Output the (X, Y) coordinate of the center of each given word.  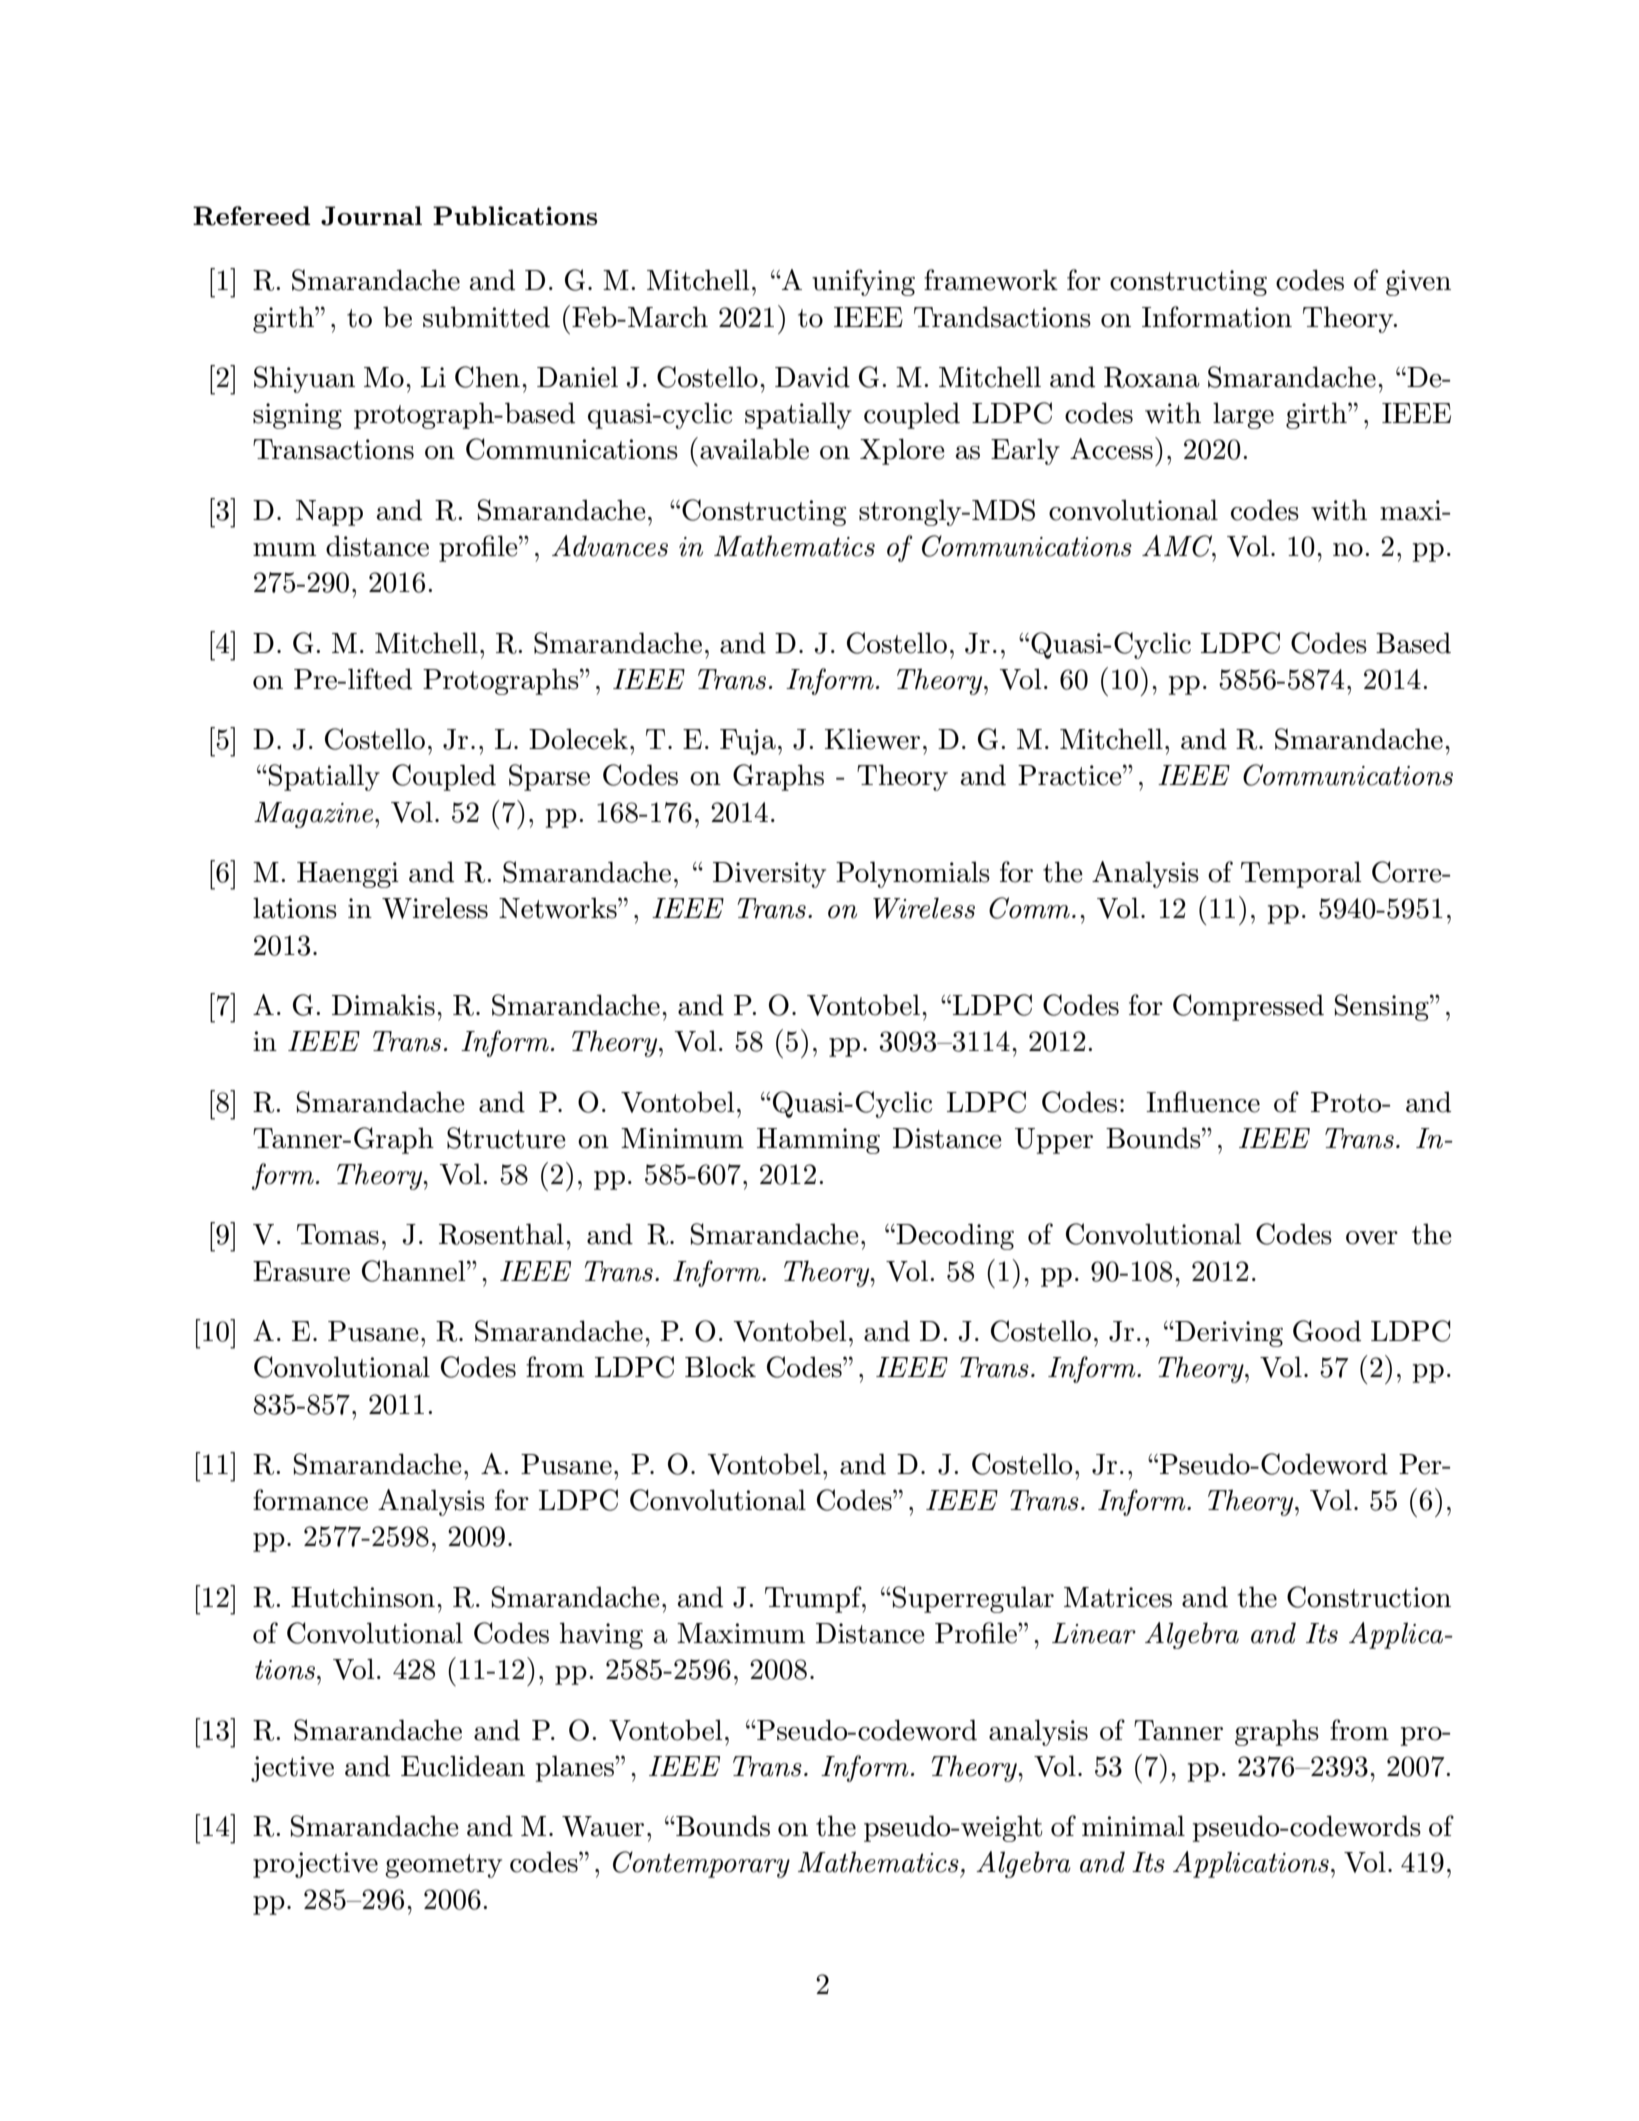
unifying (863, 282)
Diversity (769, 875)
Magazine (315, 815)
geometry (443, 1866)
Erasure (301, 1271)
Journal (371, 216)
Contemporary (701, 1864)
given (1418, 283)
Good (1327, 1331)
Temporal (1301, 874)
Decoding (954, 1236)
